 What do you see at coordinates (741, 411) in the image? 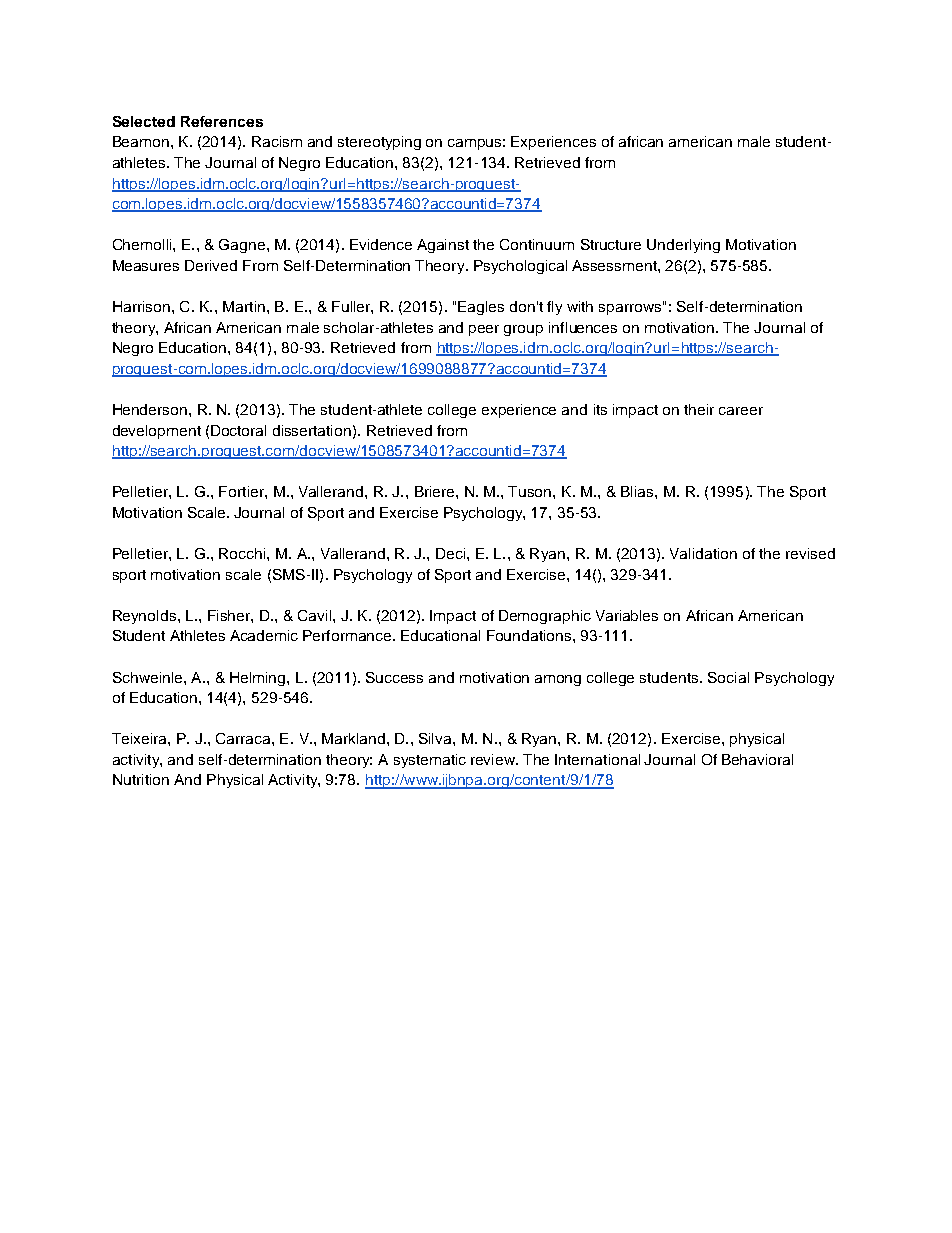
I see `career` at bounding box center [741, 411].
